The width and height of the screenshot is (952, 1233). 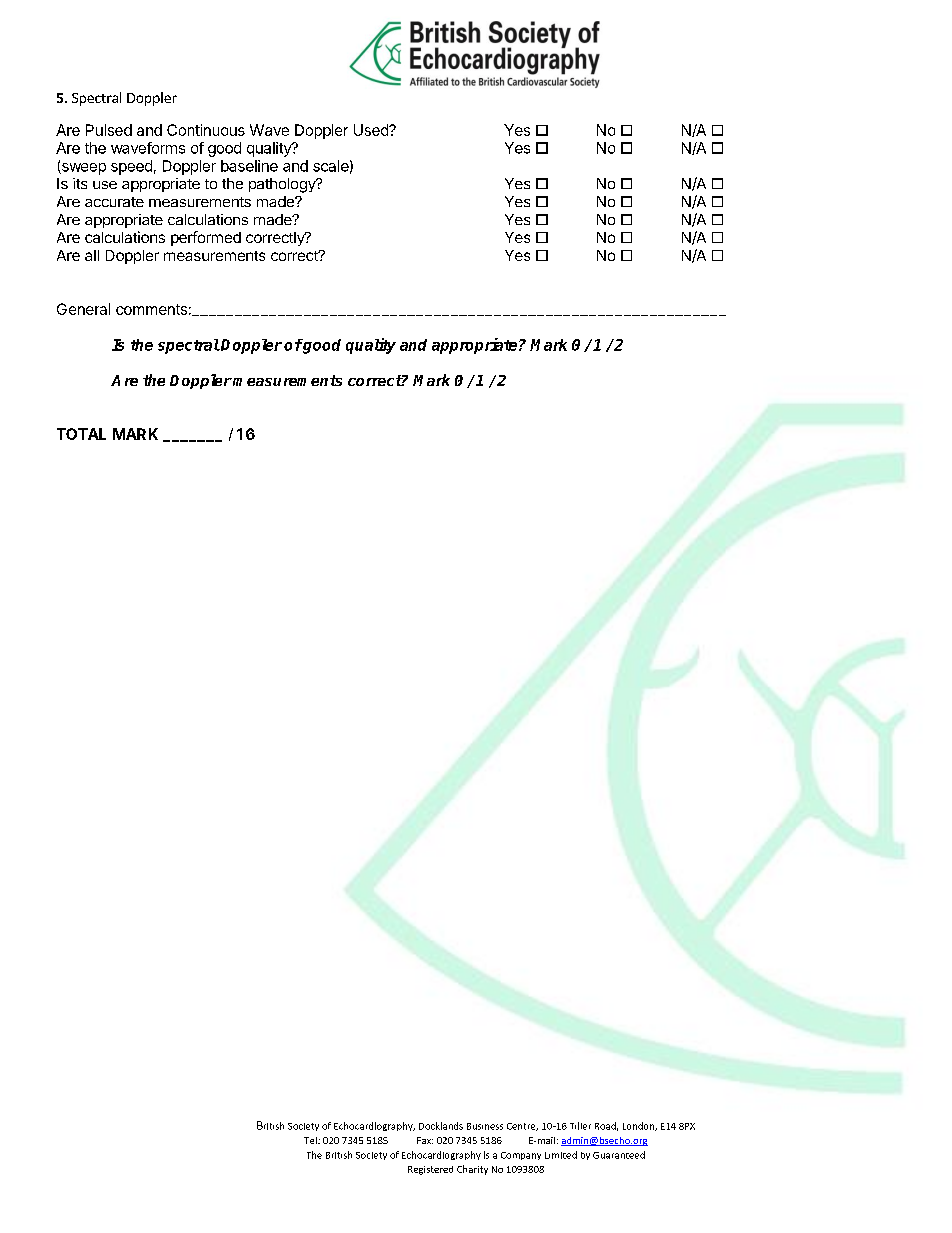 What do you see at coordinates (485, 1126) in the screenshot?
I see `Business` at bounding box center [485, 1126].
